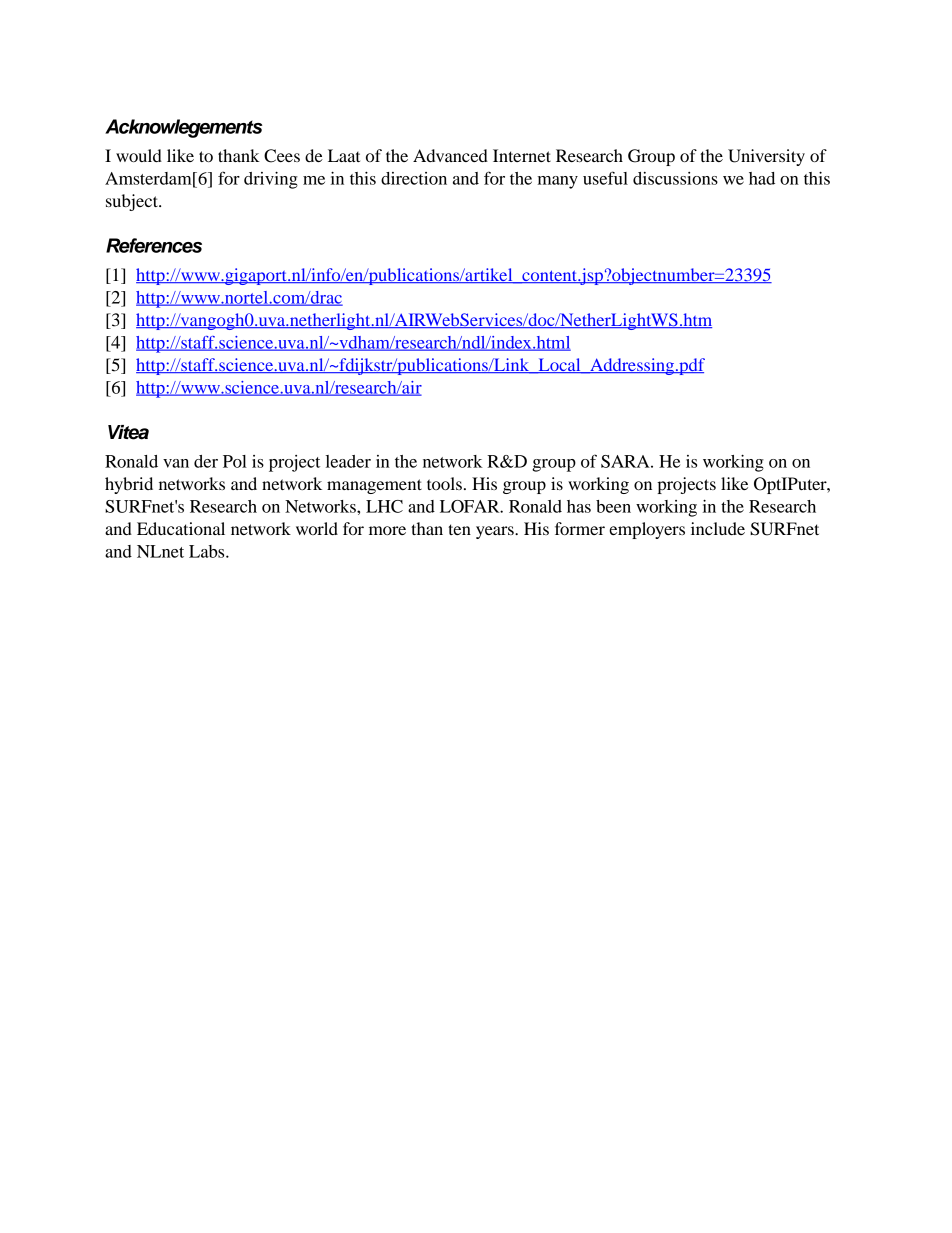  I want to click on had, so click(762, 178).
